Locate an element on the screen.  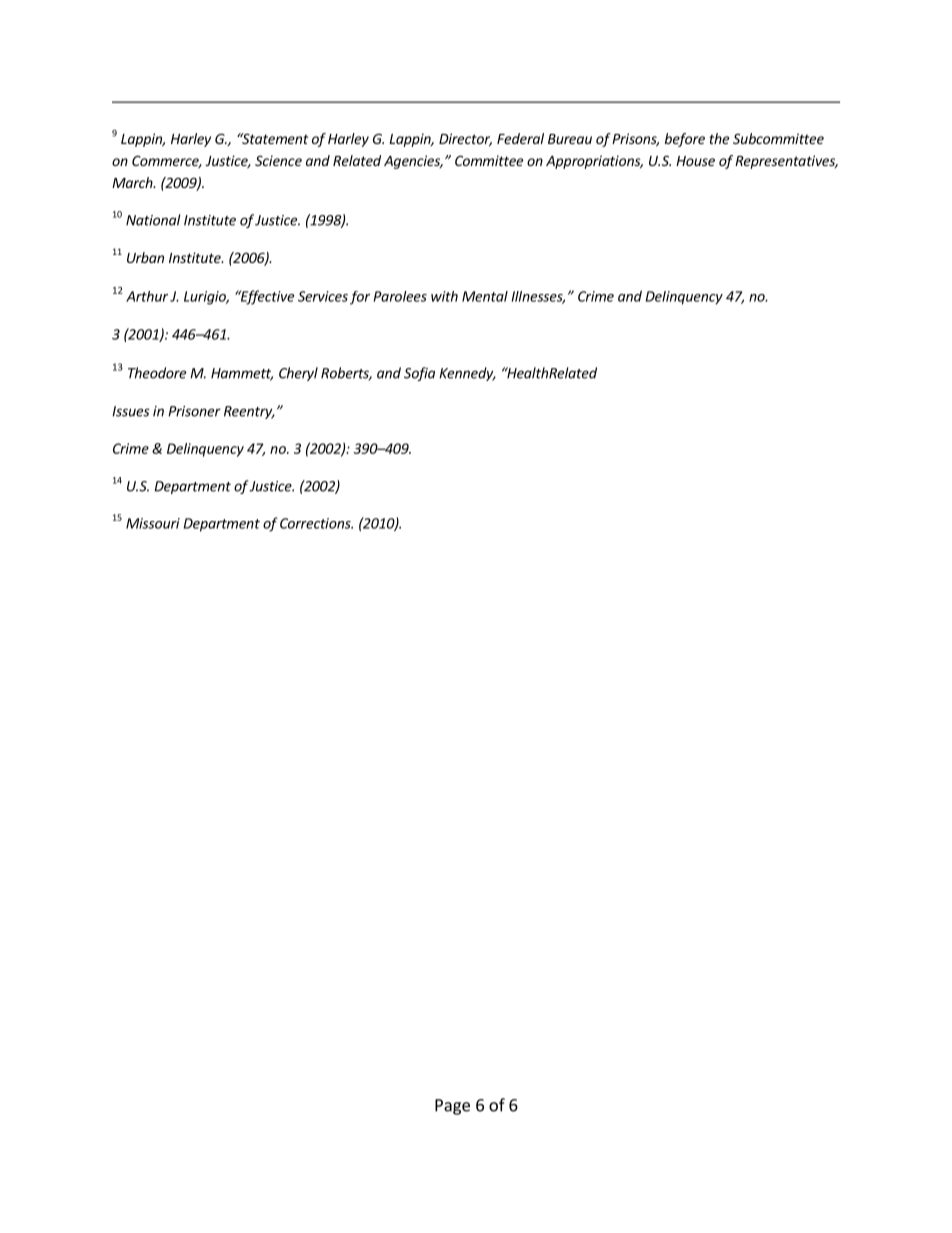
Cheryl is located at coordinates (298, 374).
